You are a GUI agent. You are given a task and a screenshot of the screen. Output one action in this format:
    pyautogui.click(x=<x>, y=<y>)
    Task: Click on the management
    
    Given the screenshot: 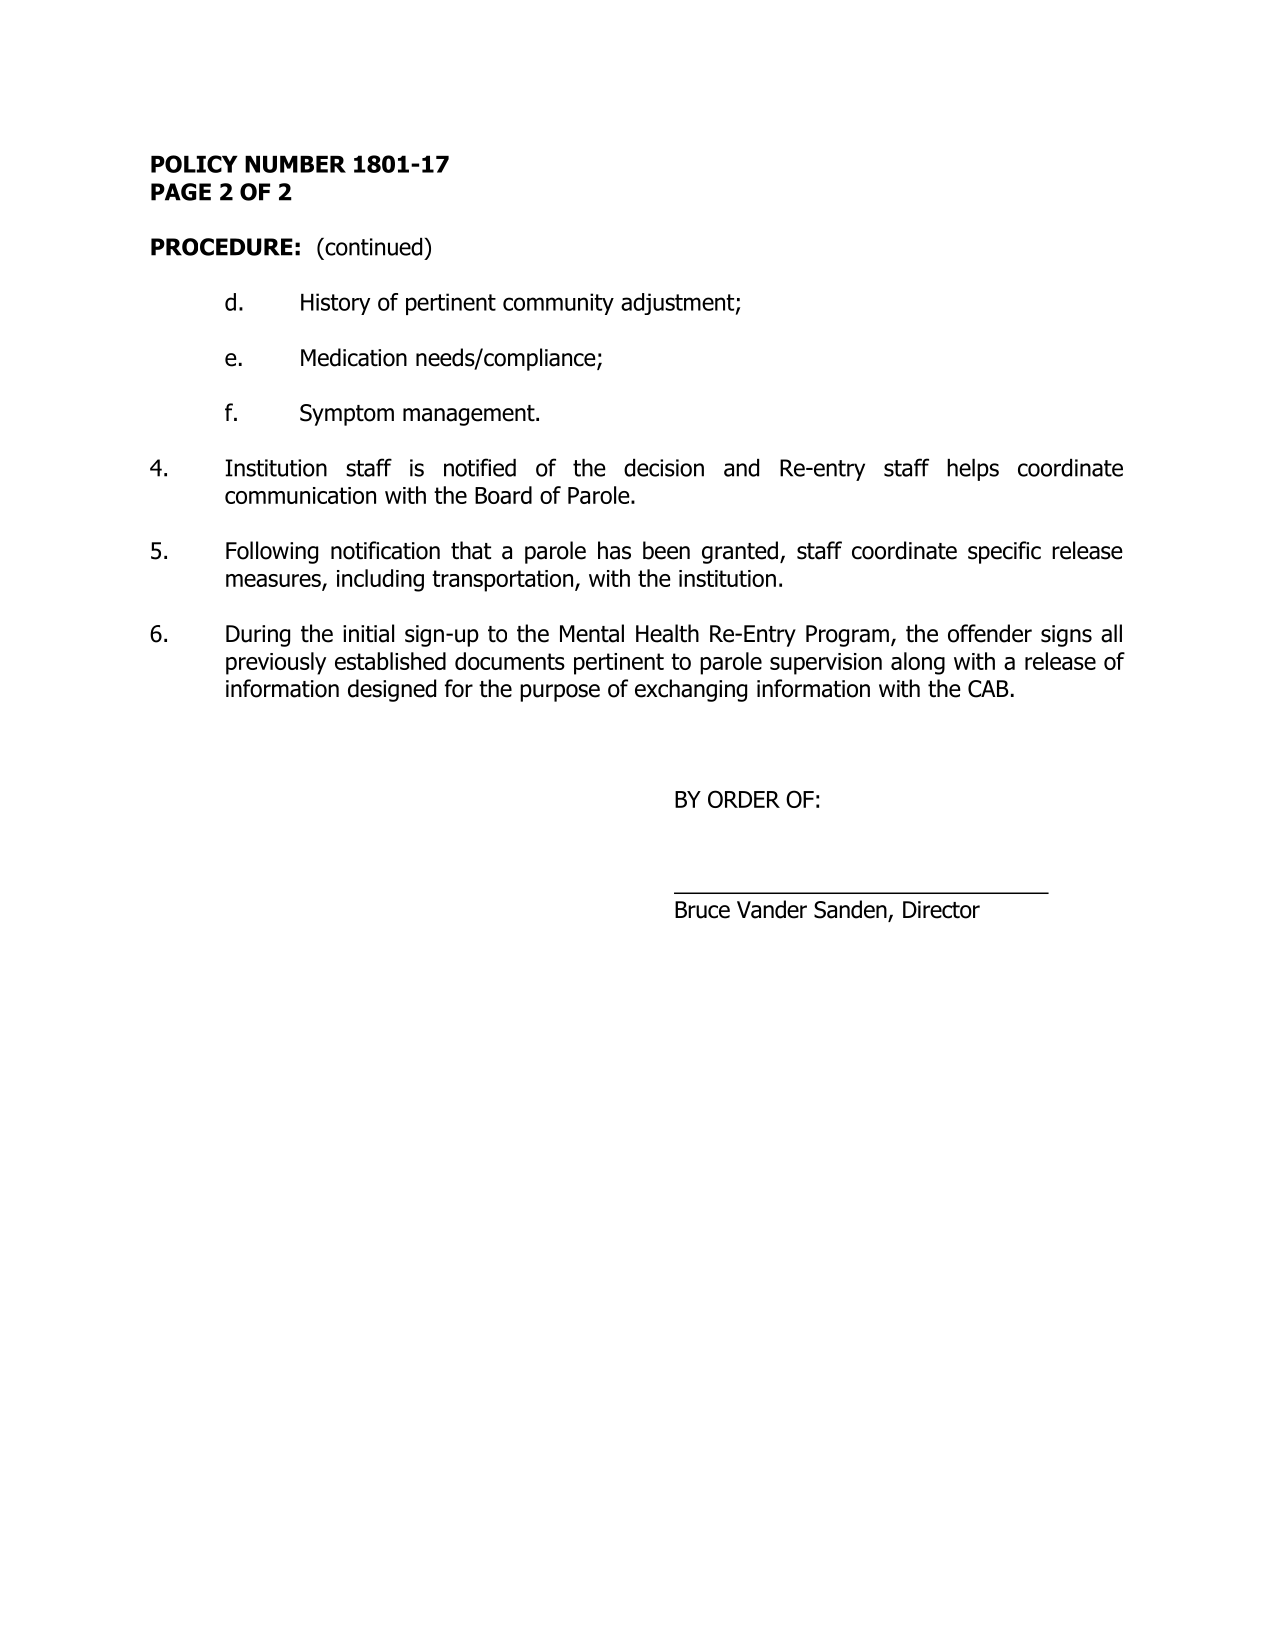 What is the action you would take?
    pyautogui.click(x=470, y=415)
